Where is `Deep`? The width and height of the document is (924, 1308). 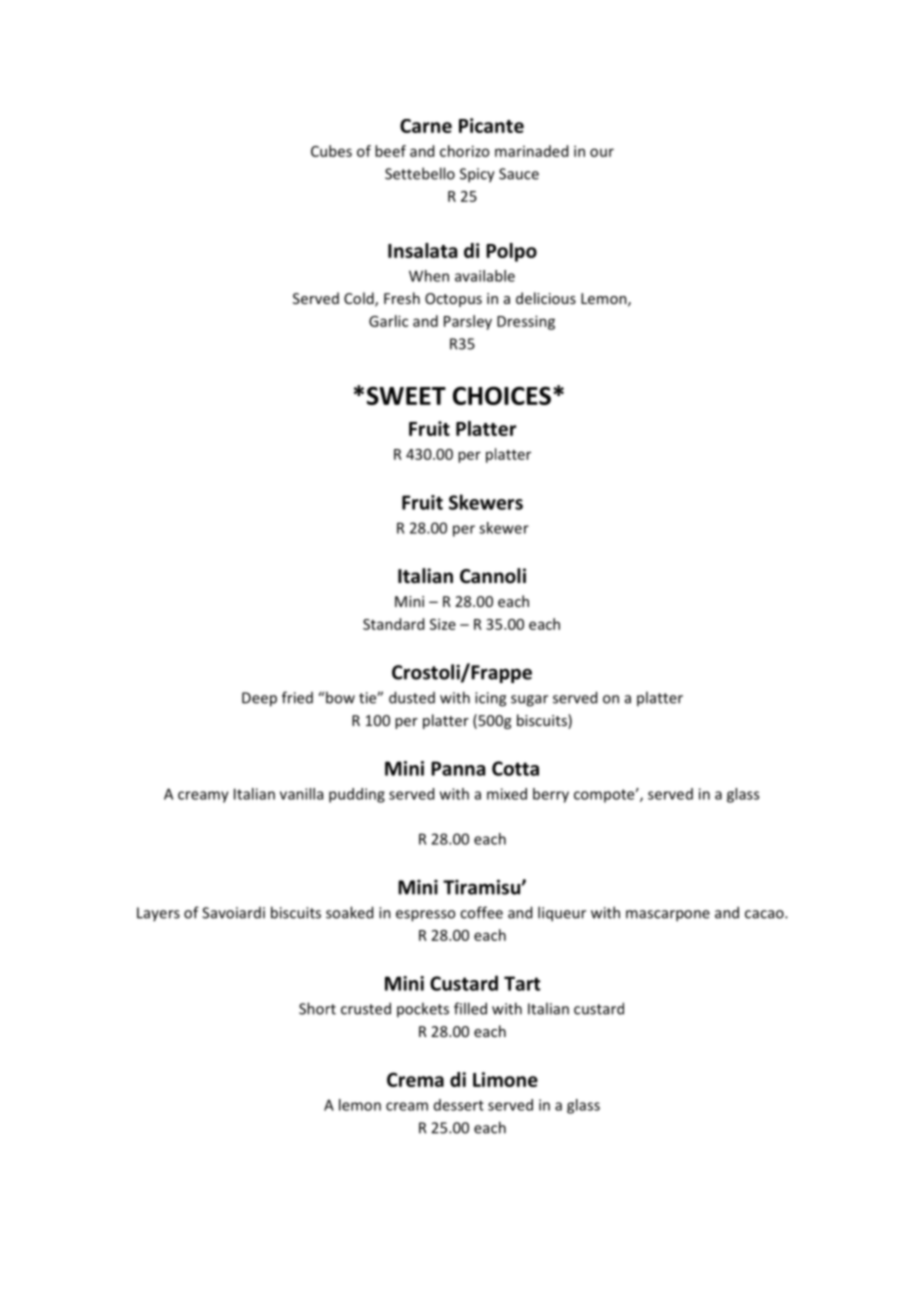 Deep is located at coordinates (259, 699).
